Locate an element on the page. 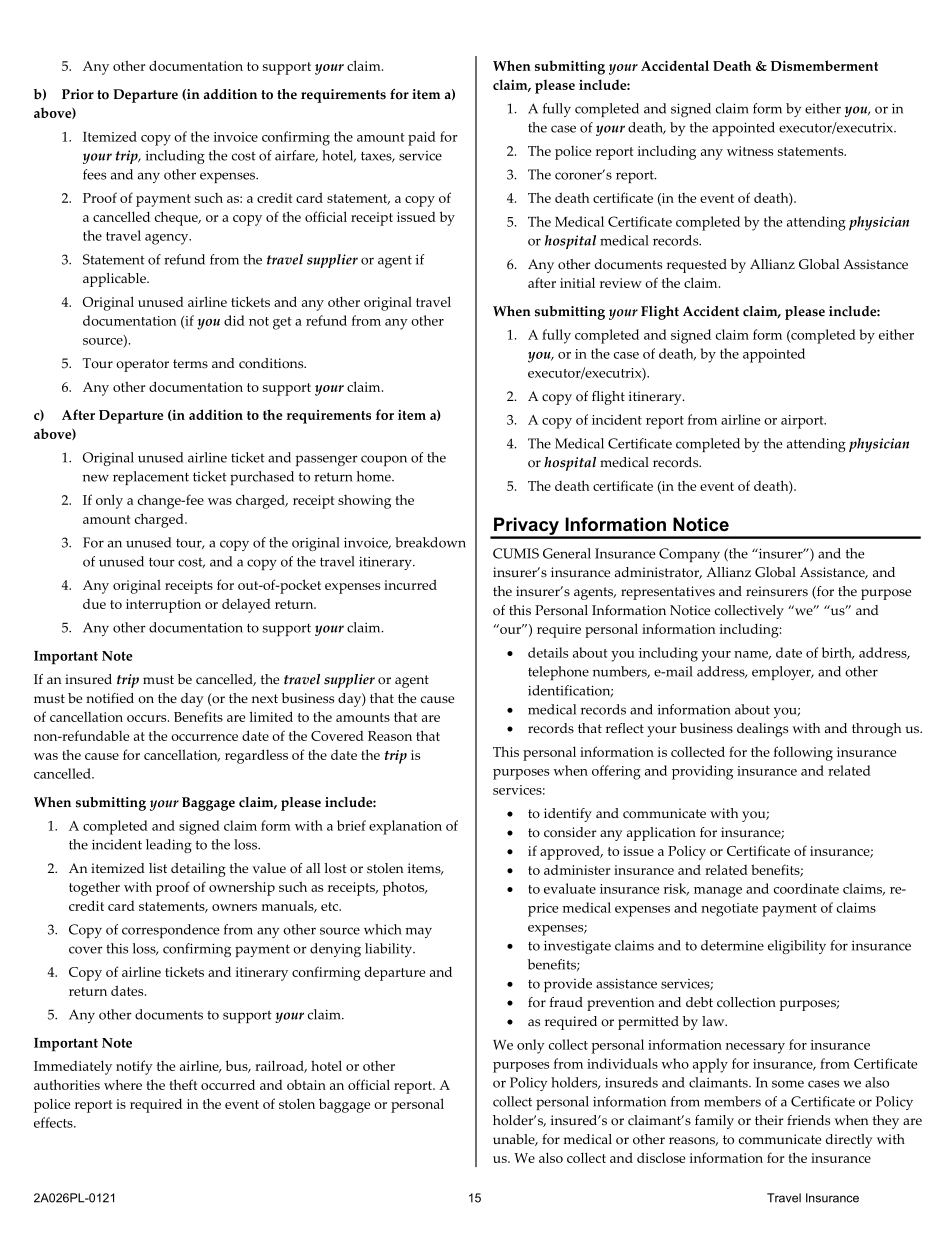  theft is located at coordinates (183, 1084).
